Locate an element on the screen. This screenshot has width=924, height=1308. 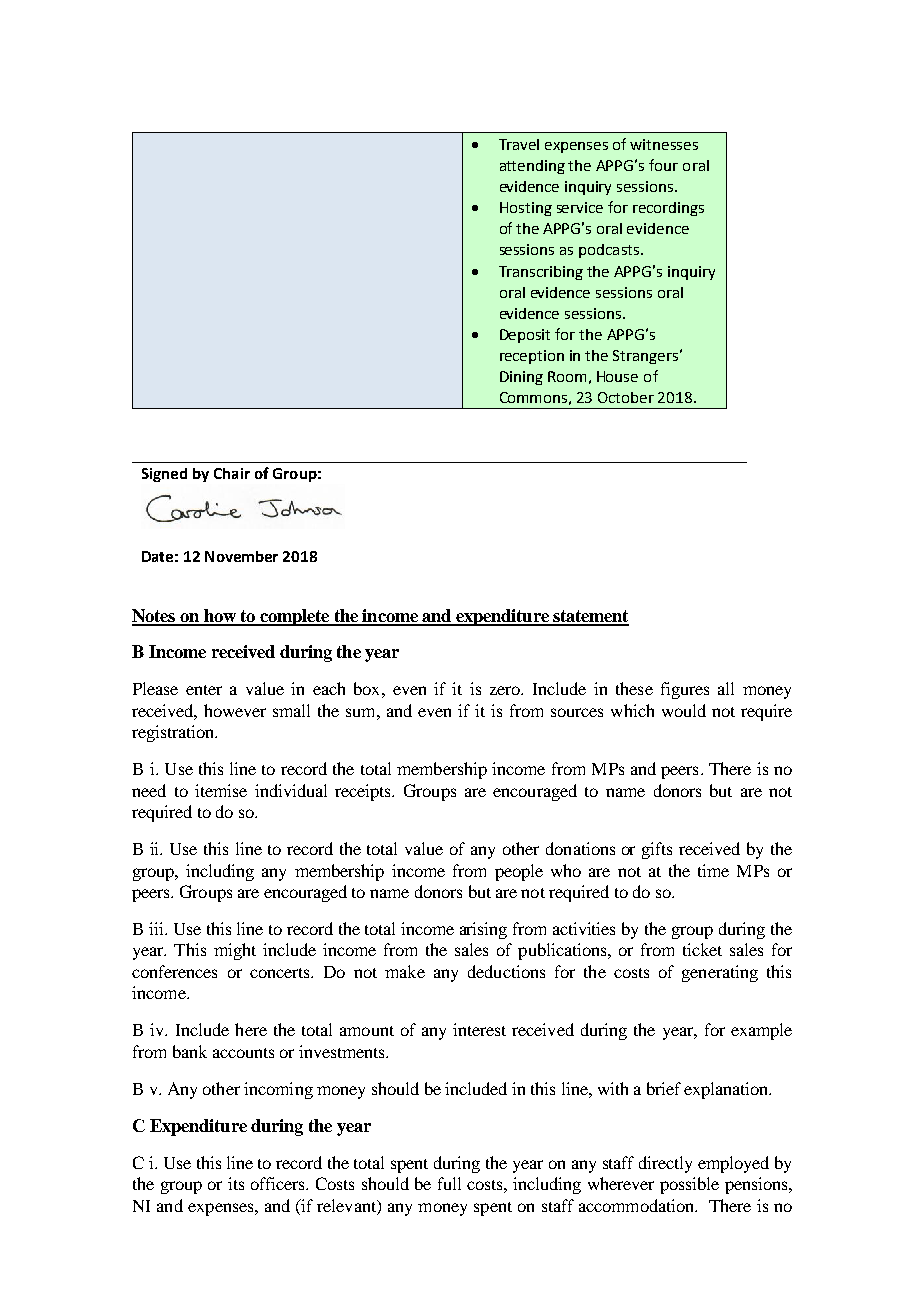
Travel is located at coordinates (519, 144).
